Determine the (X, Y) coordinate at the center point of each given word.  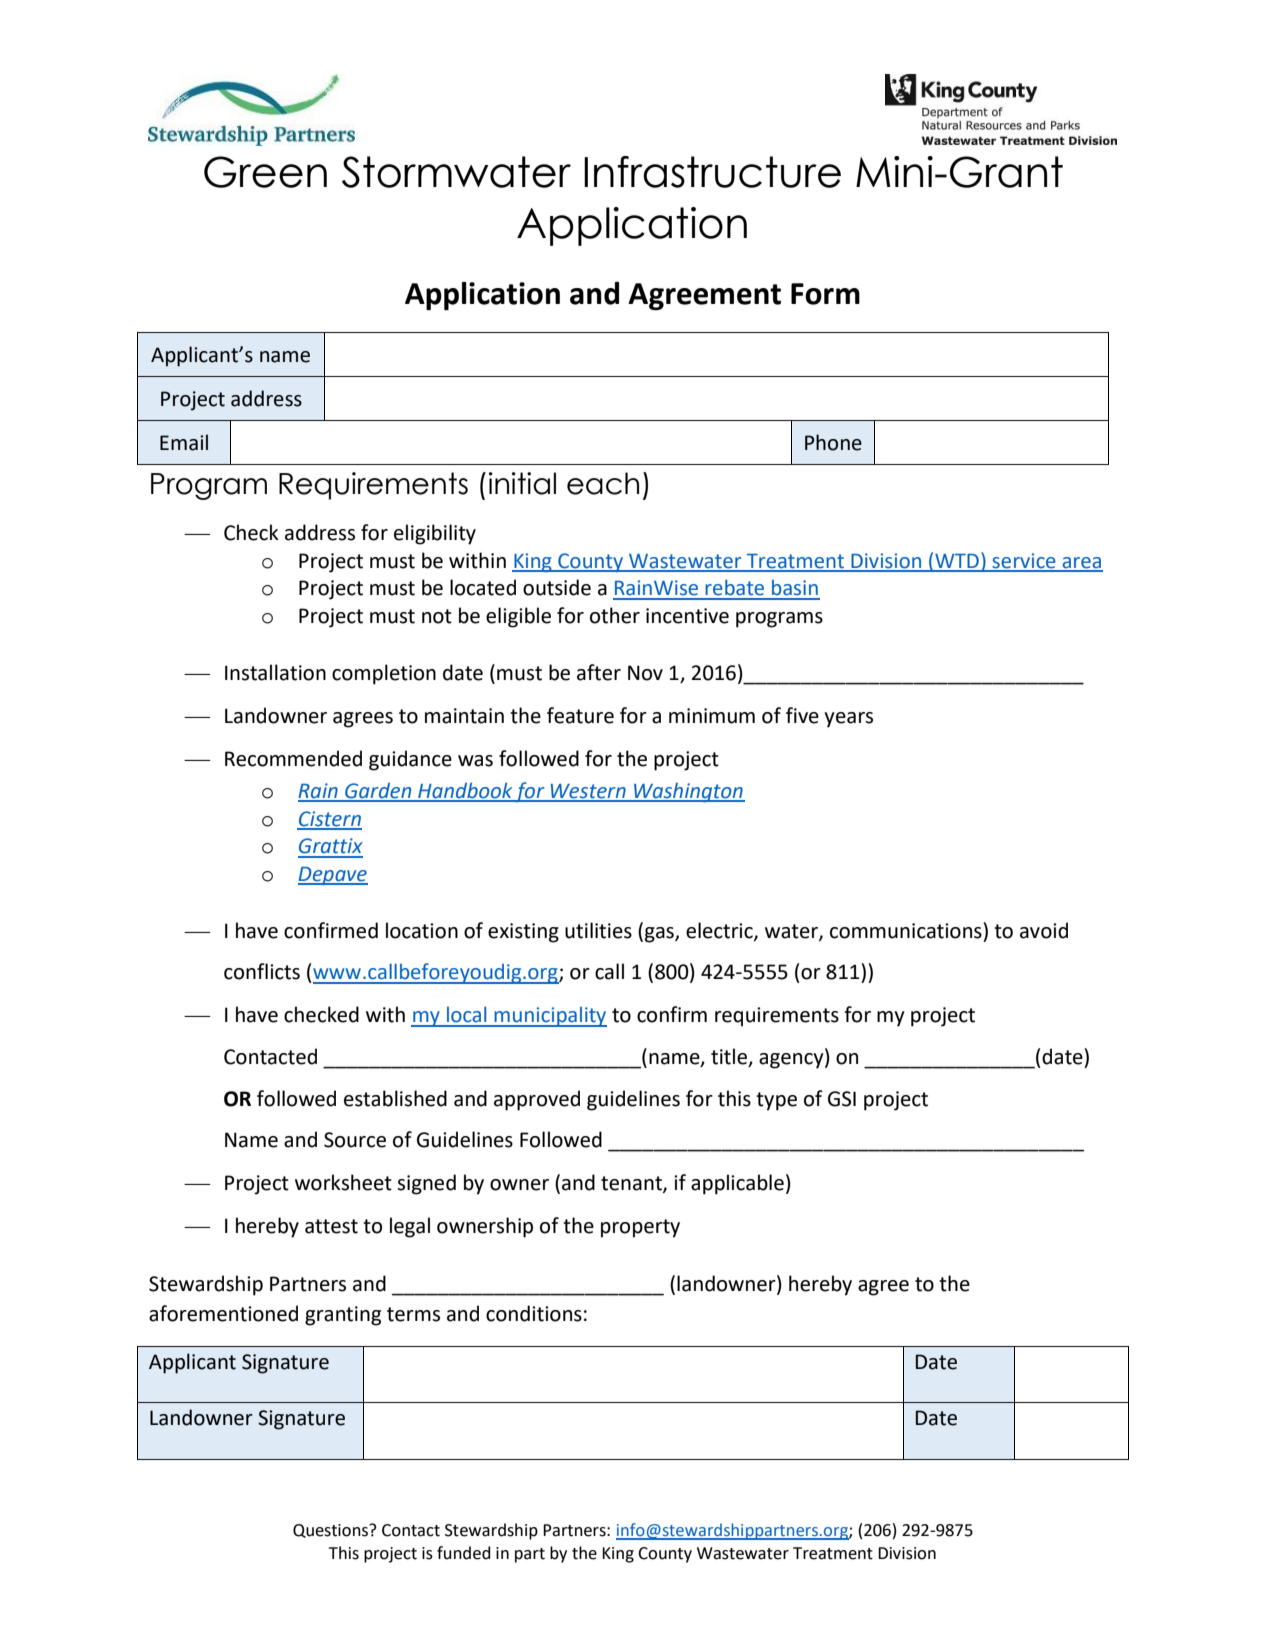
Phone (833, 442)
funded (464, 1553)
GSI (842, 1099)
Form (825, 294)
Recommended (293, 758)
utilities (598, 930)
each (603, 483)
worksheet (343, 1182)
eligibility (435, 534)
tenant (632, 1184)
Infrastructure (712, 172)
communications (907, 930)
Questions (331, 1531)
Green (265, 172)
